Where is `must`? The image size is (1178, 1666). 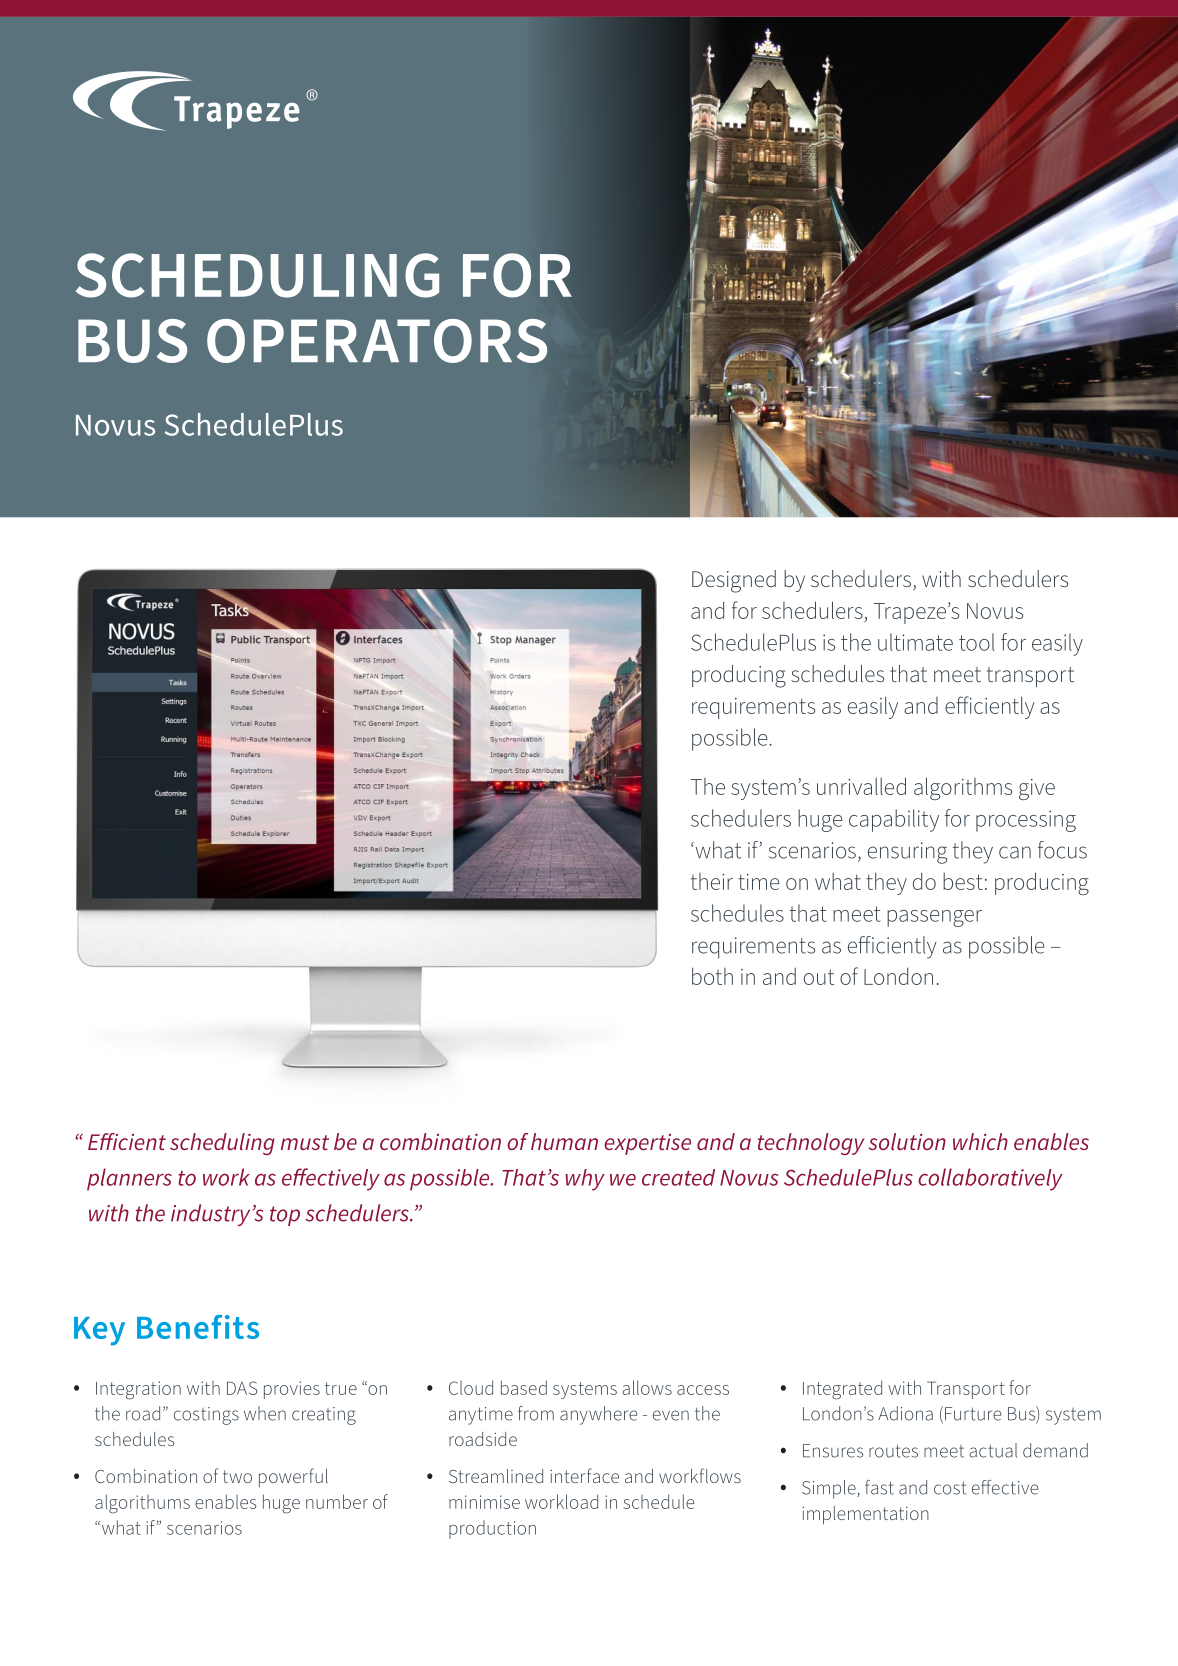 must is located at coordinates (305, 1142).
